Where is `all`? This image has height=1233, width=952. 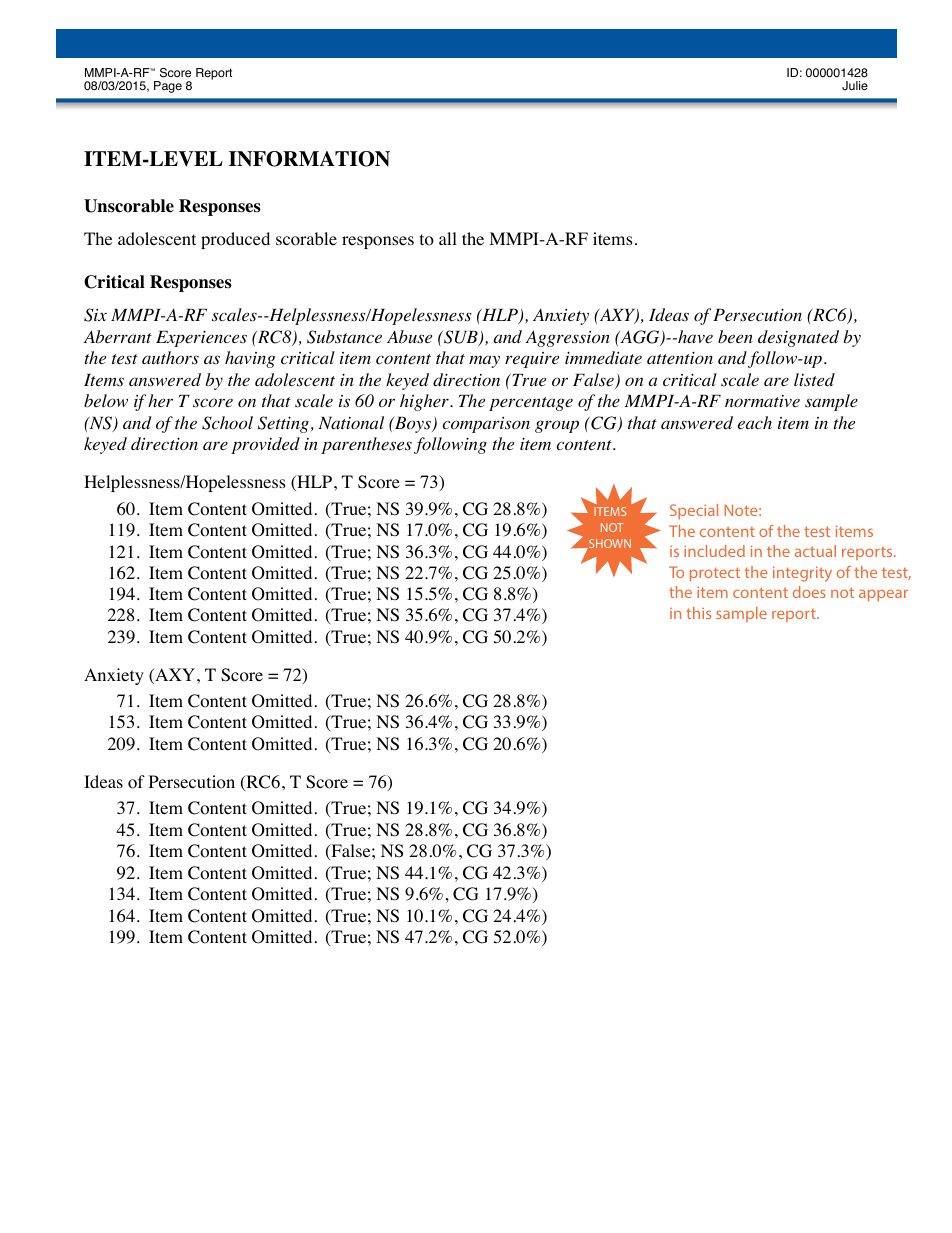
all is located at coordinates (448, 238).
